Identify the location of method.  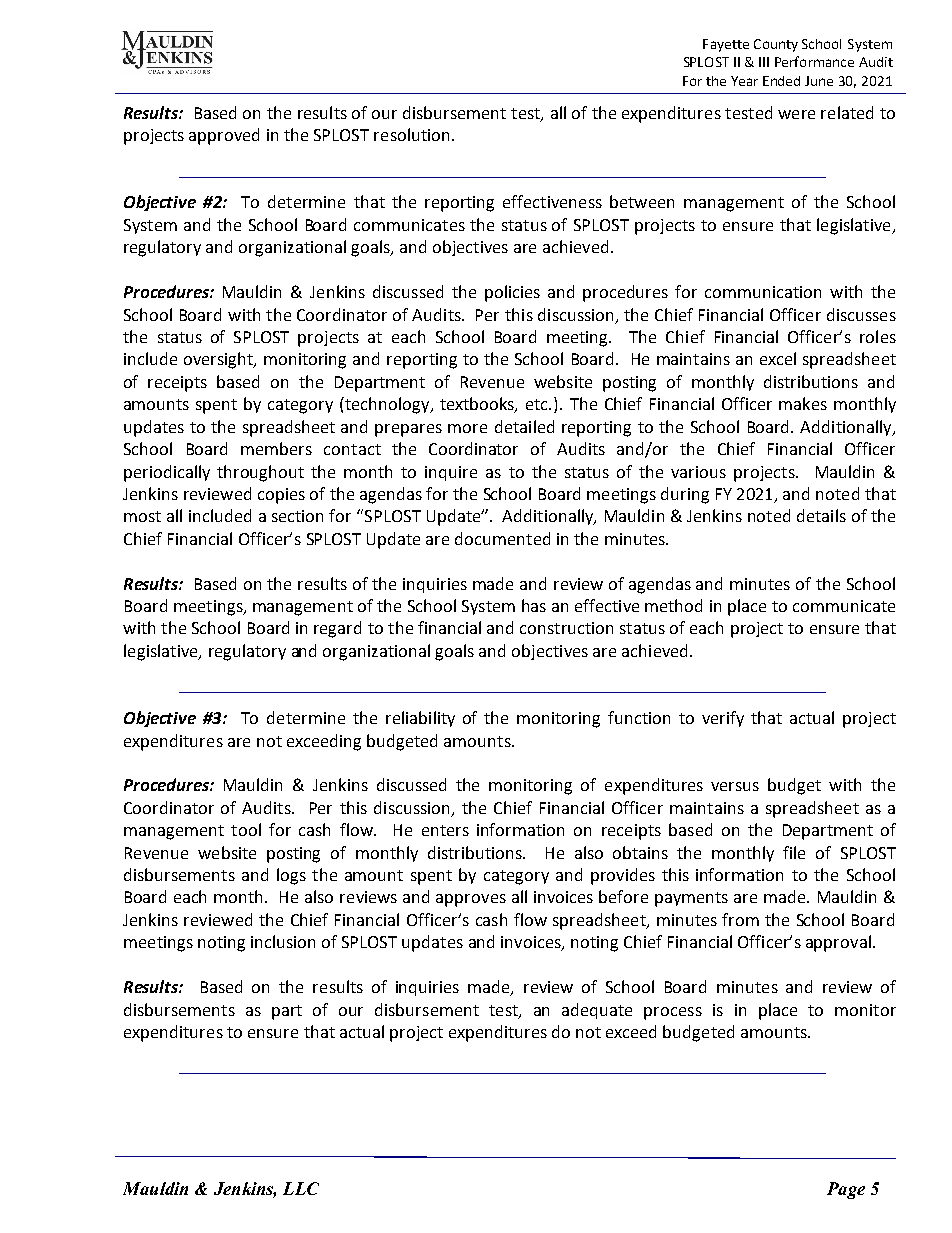
(673, 605).
